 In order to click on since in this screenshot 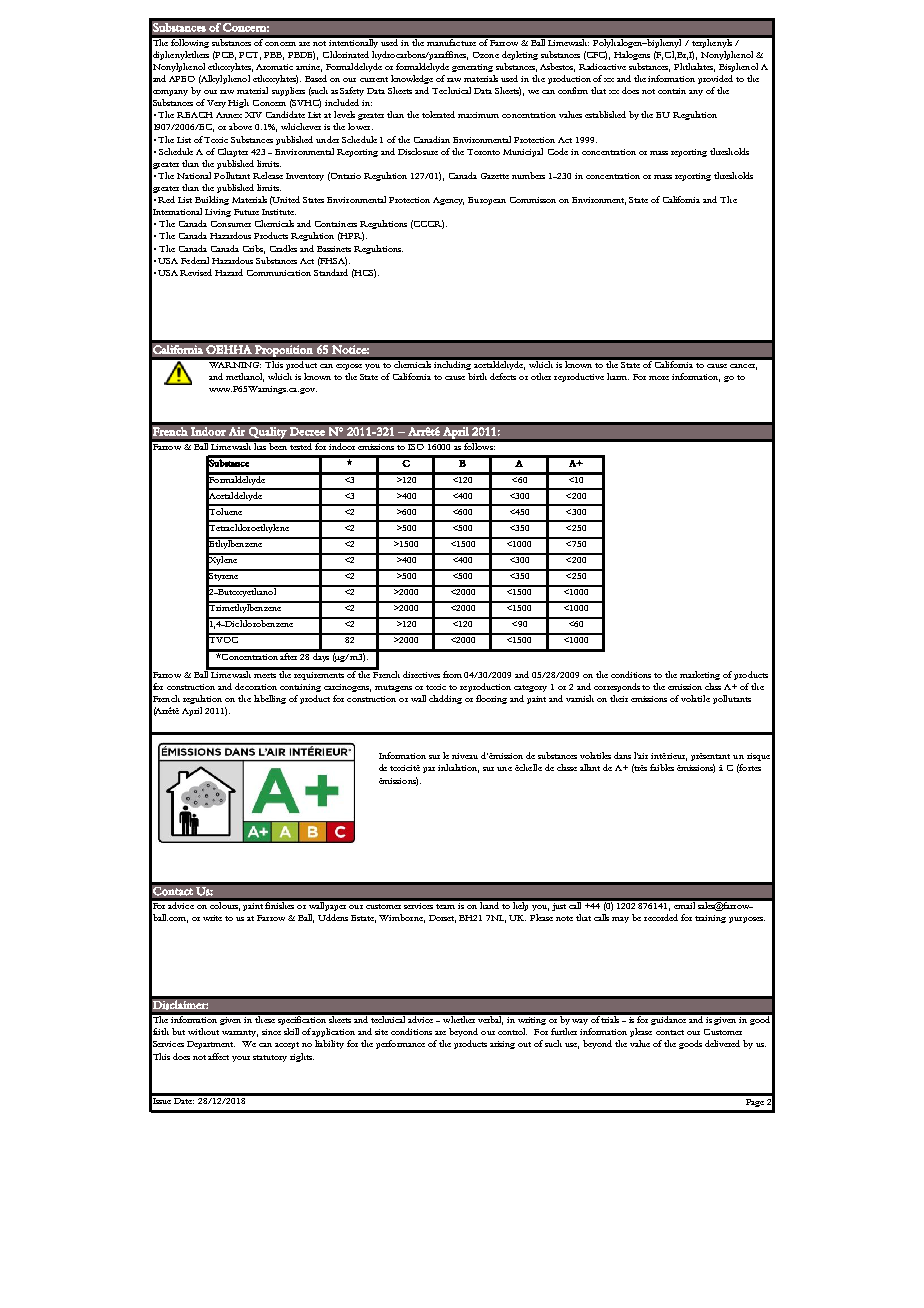, I will do `click(271, 1032)`.
